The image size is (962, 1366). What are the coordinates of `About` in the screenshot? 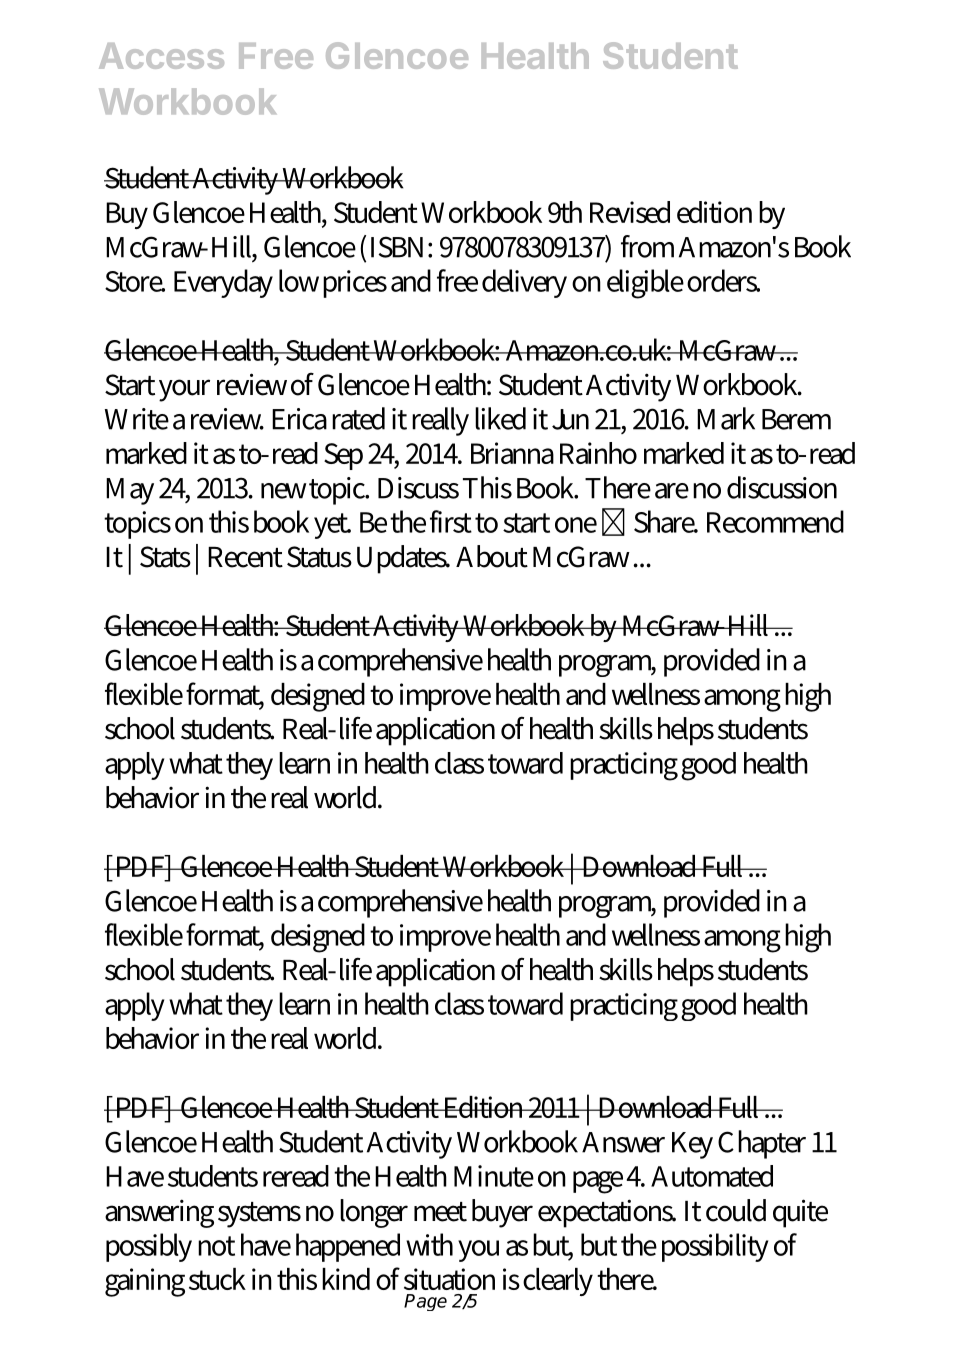 It's located at (492, 556).
